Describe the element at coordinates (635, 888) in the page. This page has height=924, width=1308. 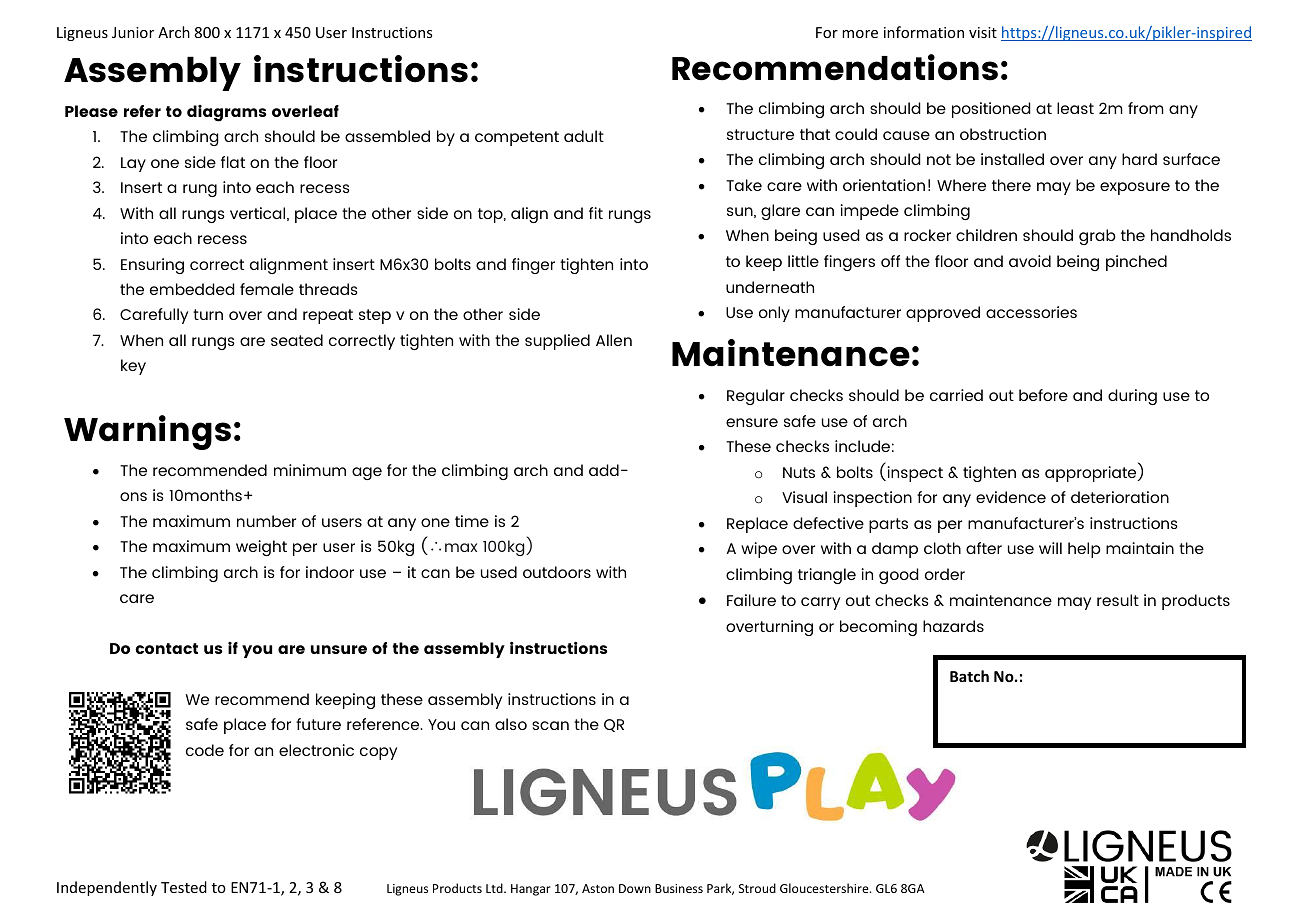
I see `Down` at that location.
